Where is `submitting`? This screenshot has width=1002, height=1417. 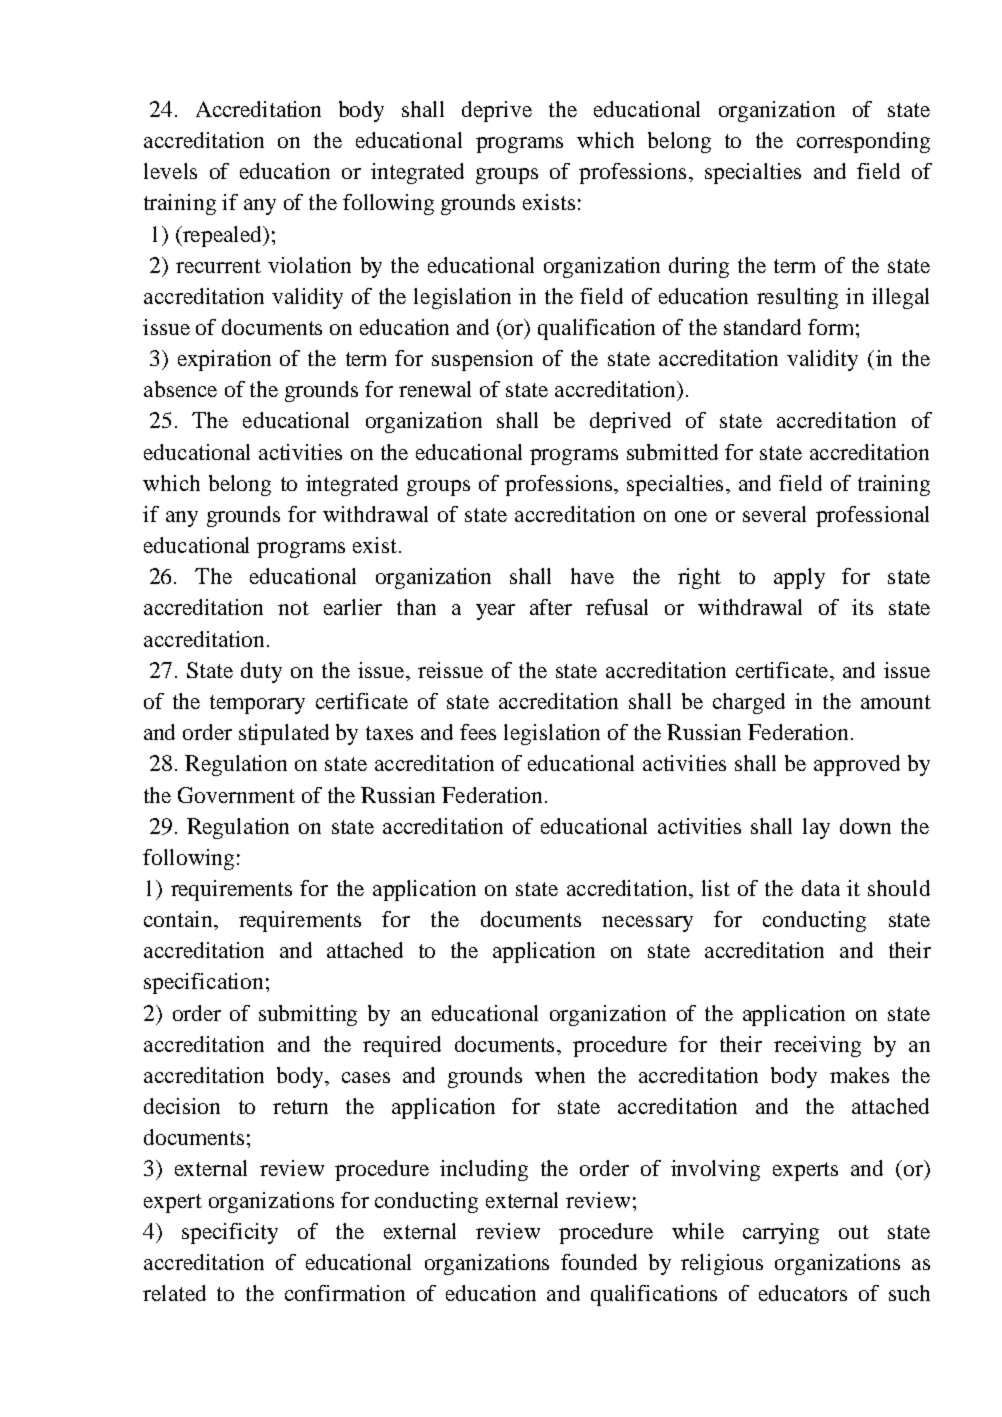 submitting is located at coordinates (308, 1015).
